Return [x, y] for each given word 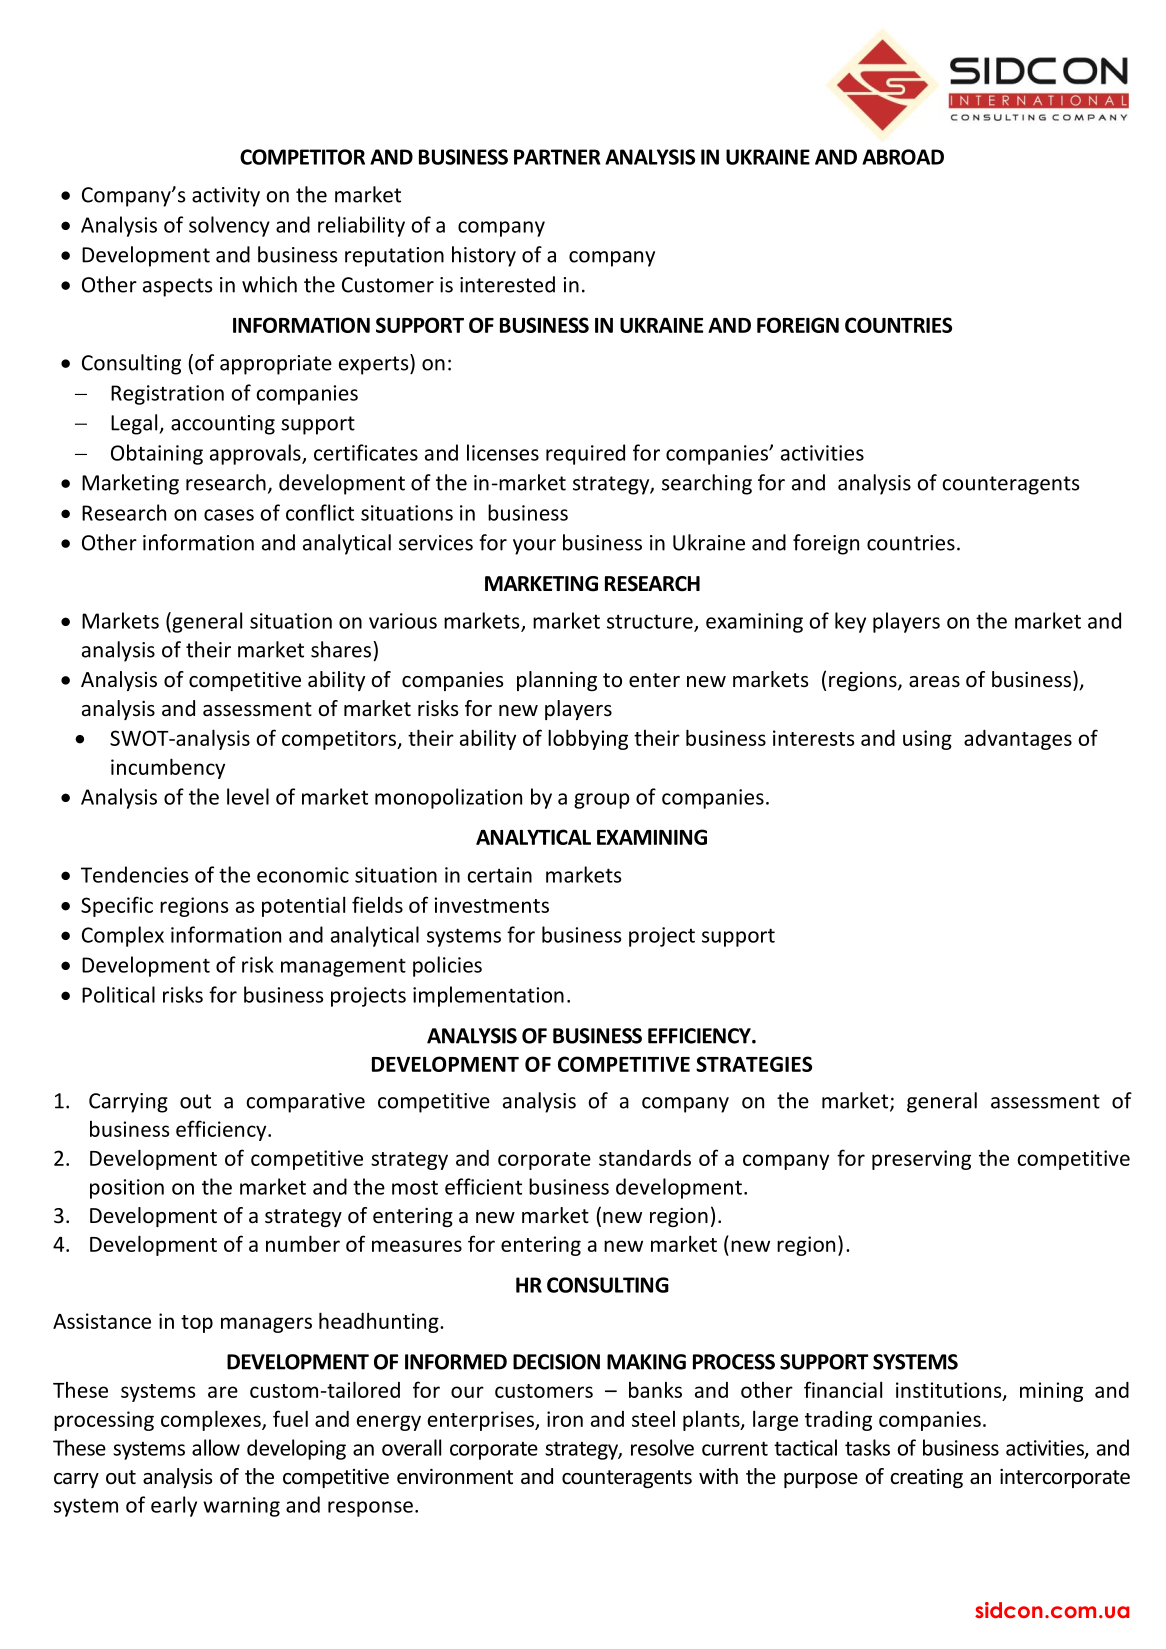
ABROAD [903, 157]
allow [216, 1447]
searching [707, 484]
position [127, 1189]
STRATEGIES [754, 1064]
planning [557, 681]
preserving [921, 1160]
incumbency [168, 768]
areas [934, 682]
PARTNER [557, 157]
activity [226, 197]
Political [118, 994]
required [585, 454]
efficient [483, 1186]
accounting [223, 425]
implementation [488, 996]
